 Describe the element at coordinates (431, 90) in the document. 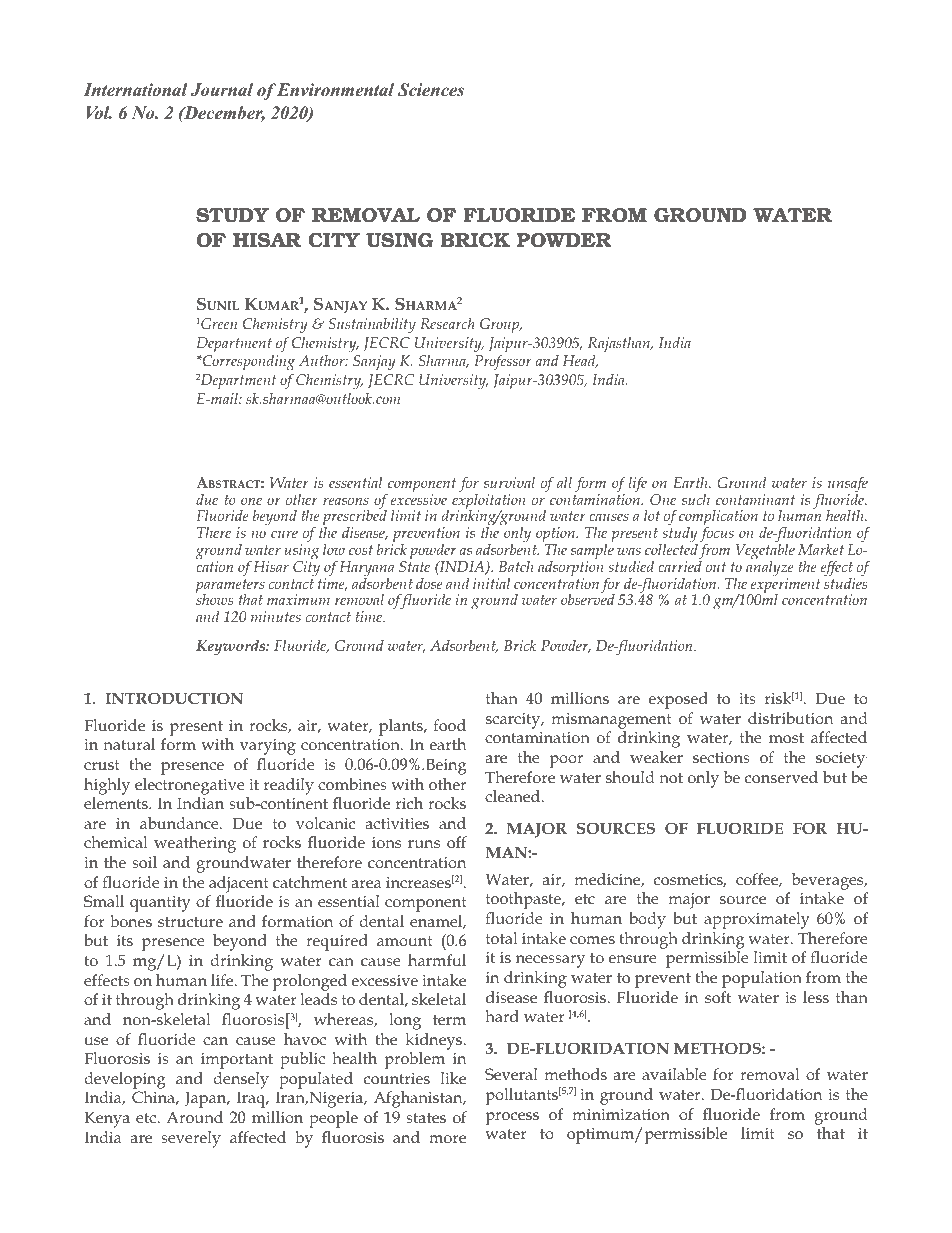

I see `Sciences` at that location.
